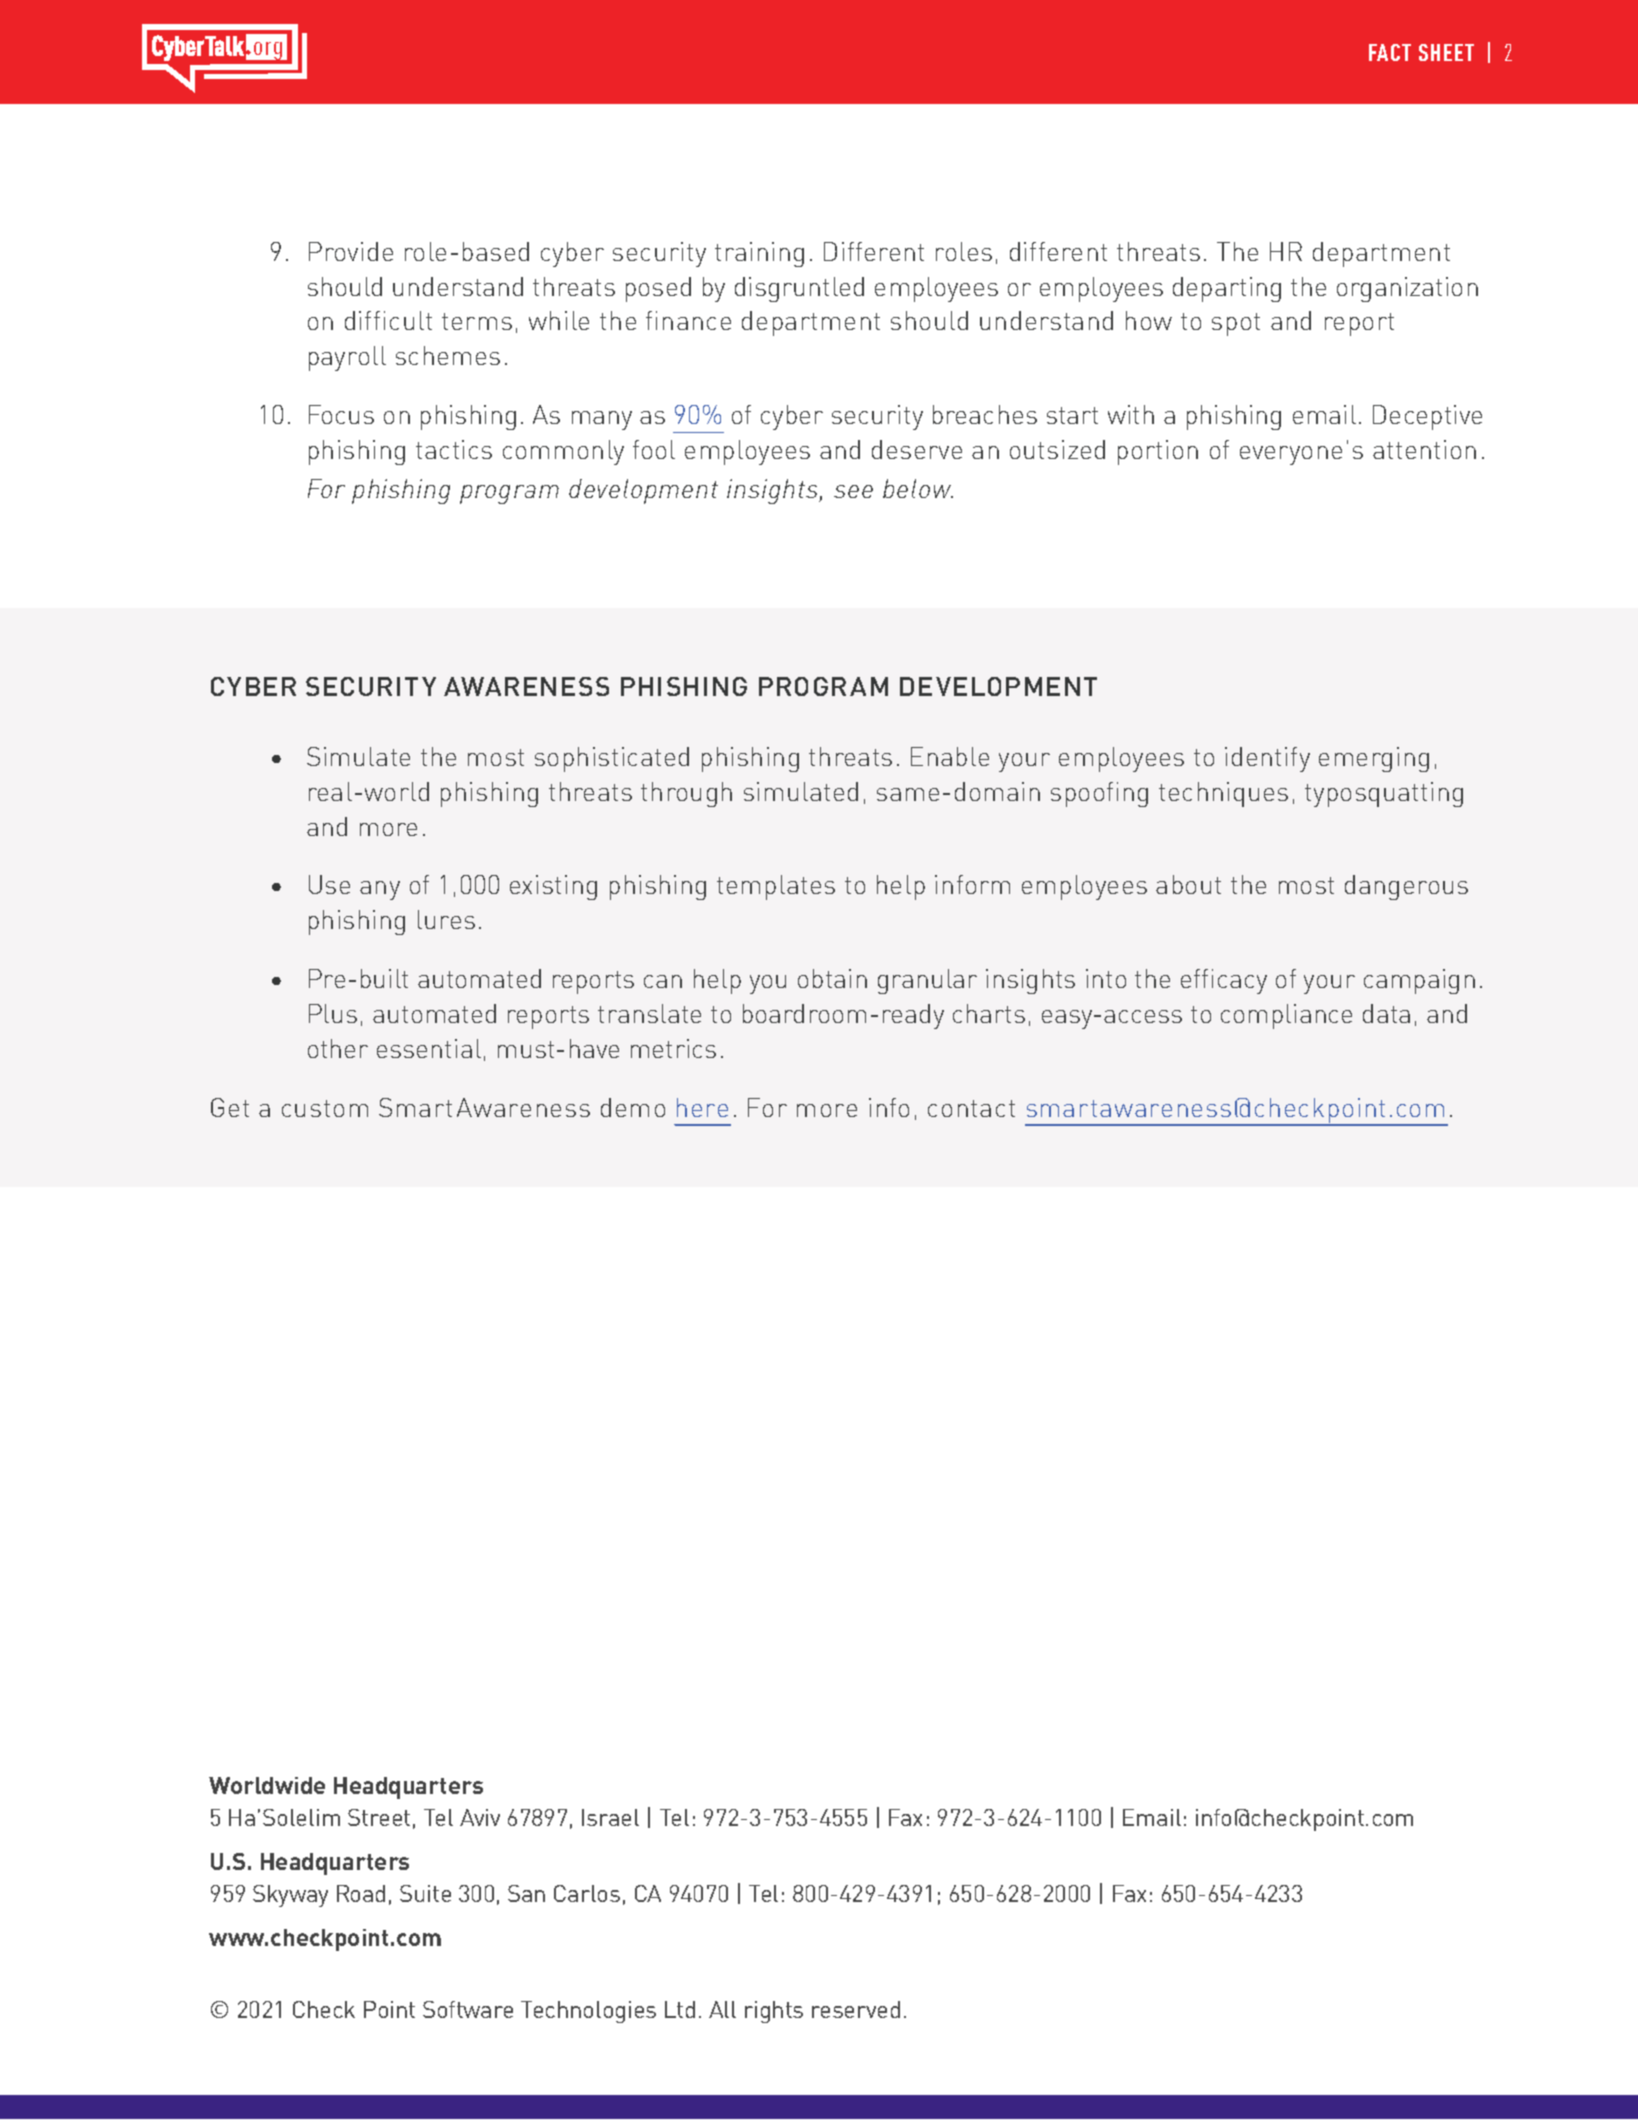  Describe the element at coordinates (1390, 52) in the screenshot. I see `FACT` at that location.
